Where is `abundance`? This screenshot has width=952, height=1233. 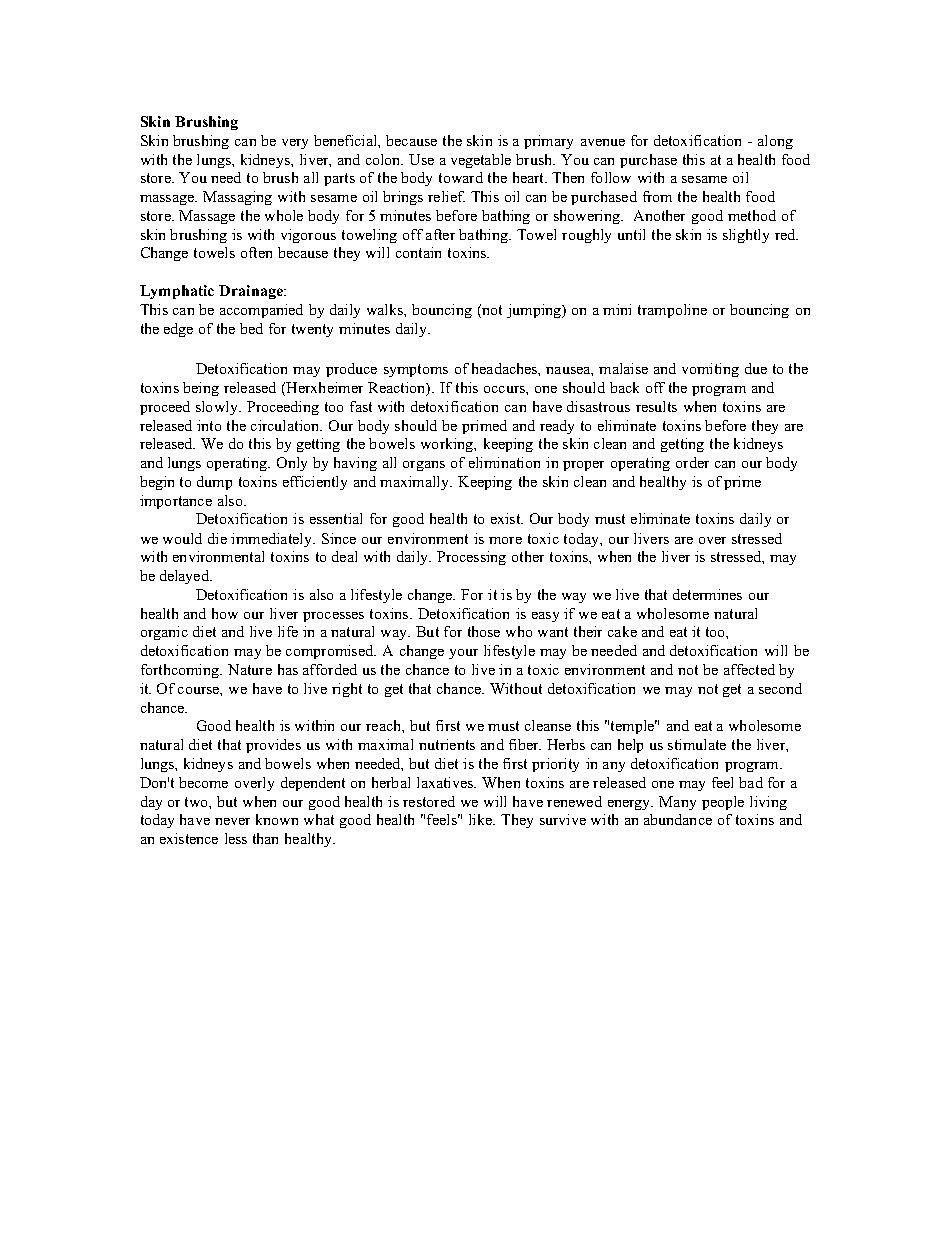 abundance is located at coordinates (678, 819).
